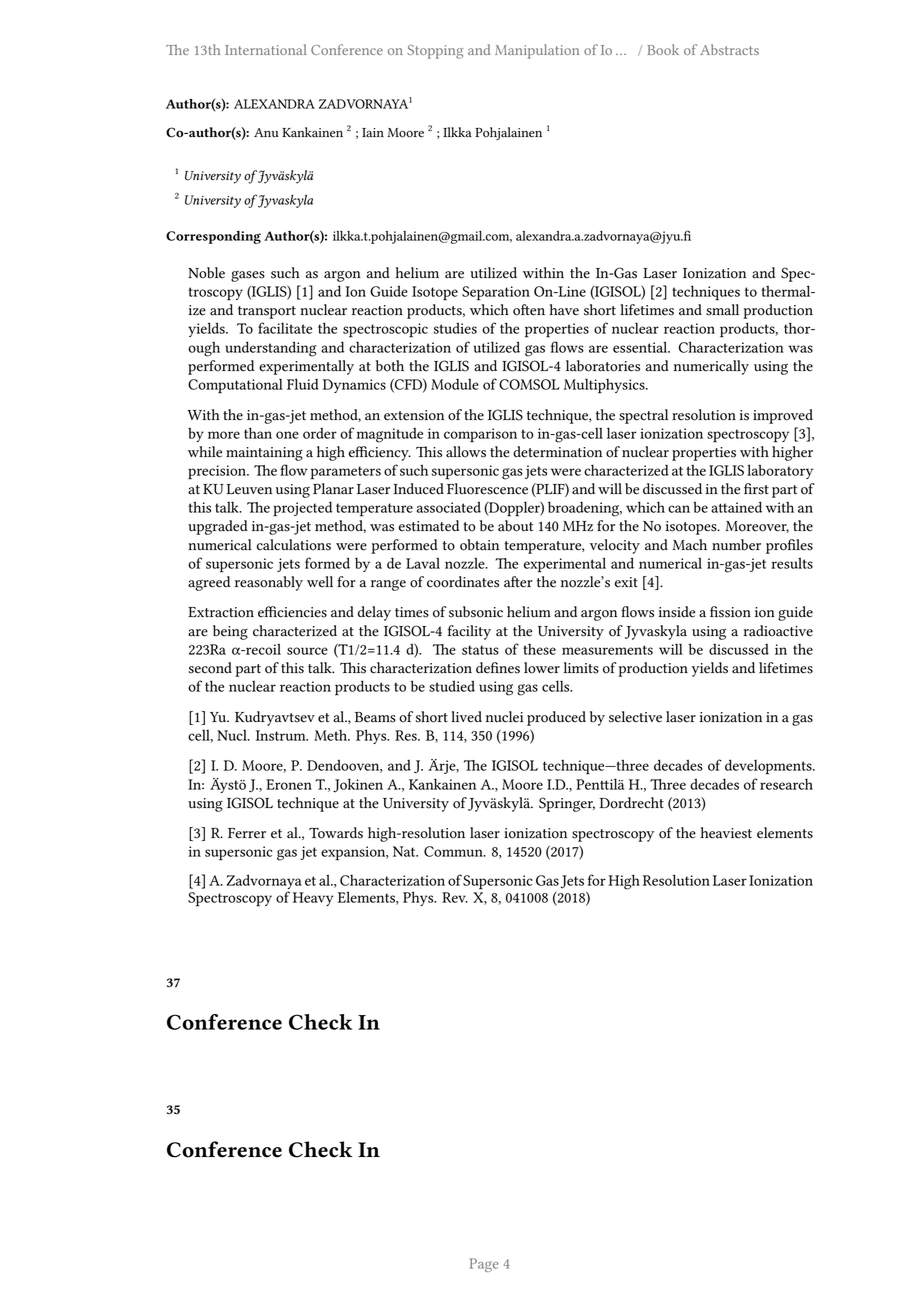 Image resolution: width=924 pixels, height=1308 pixels. I want to click on Manipulation, so click(537, 51).
